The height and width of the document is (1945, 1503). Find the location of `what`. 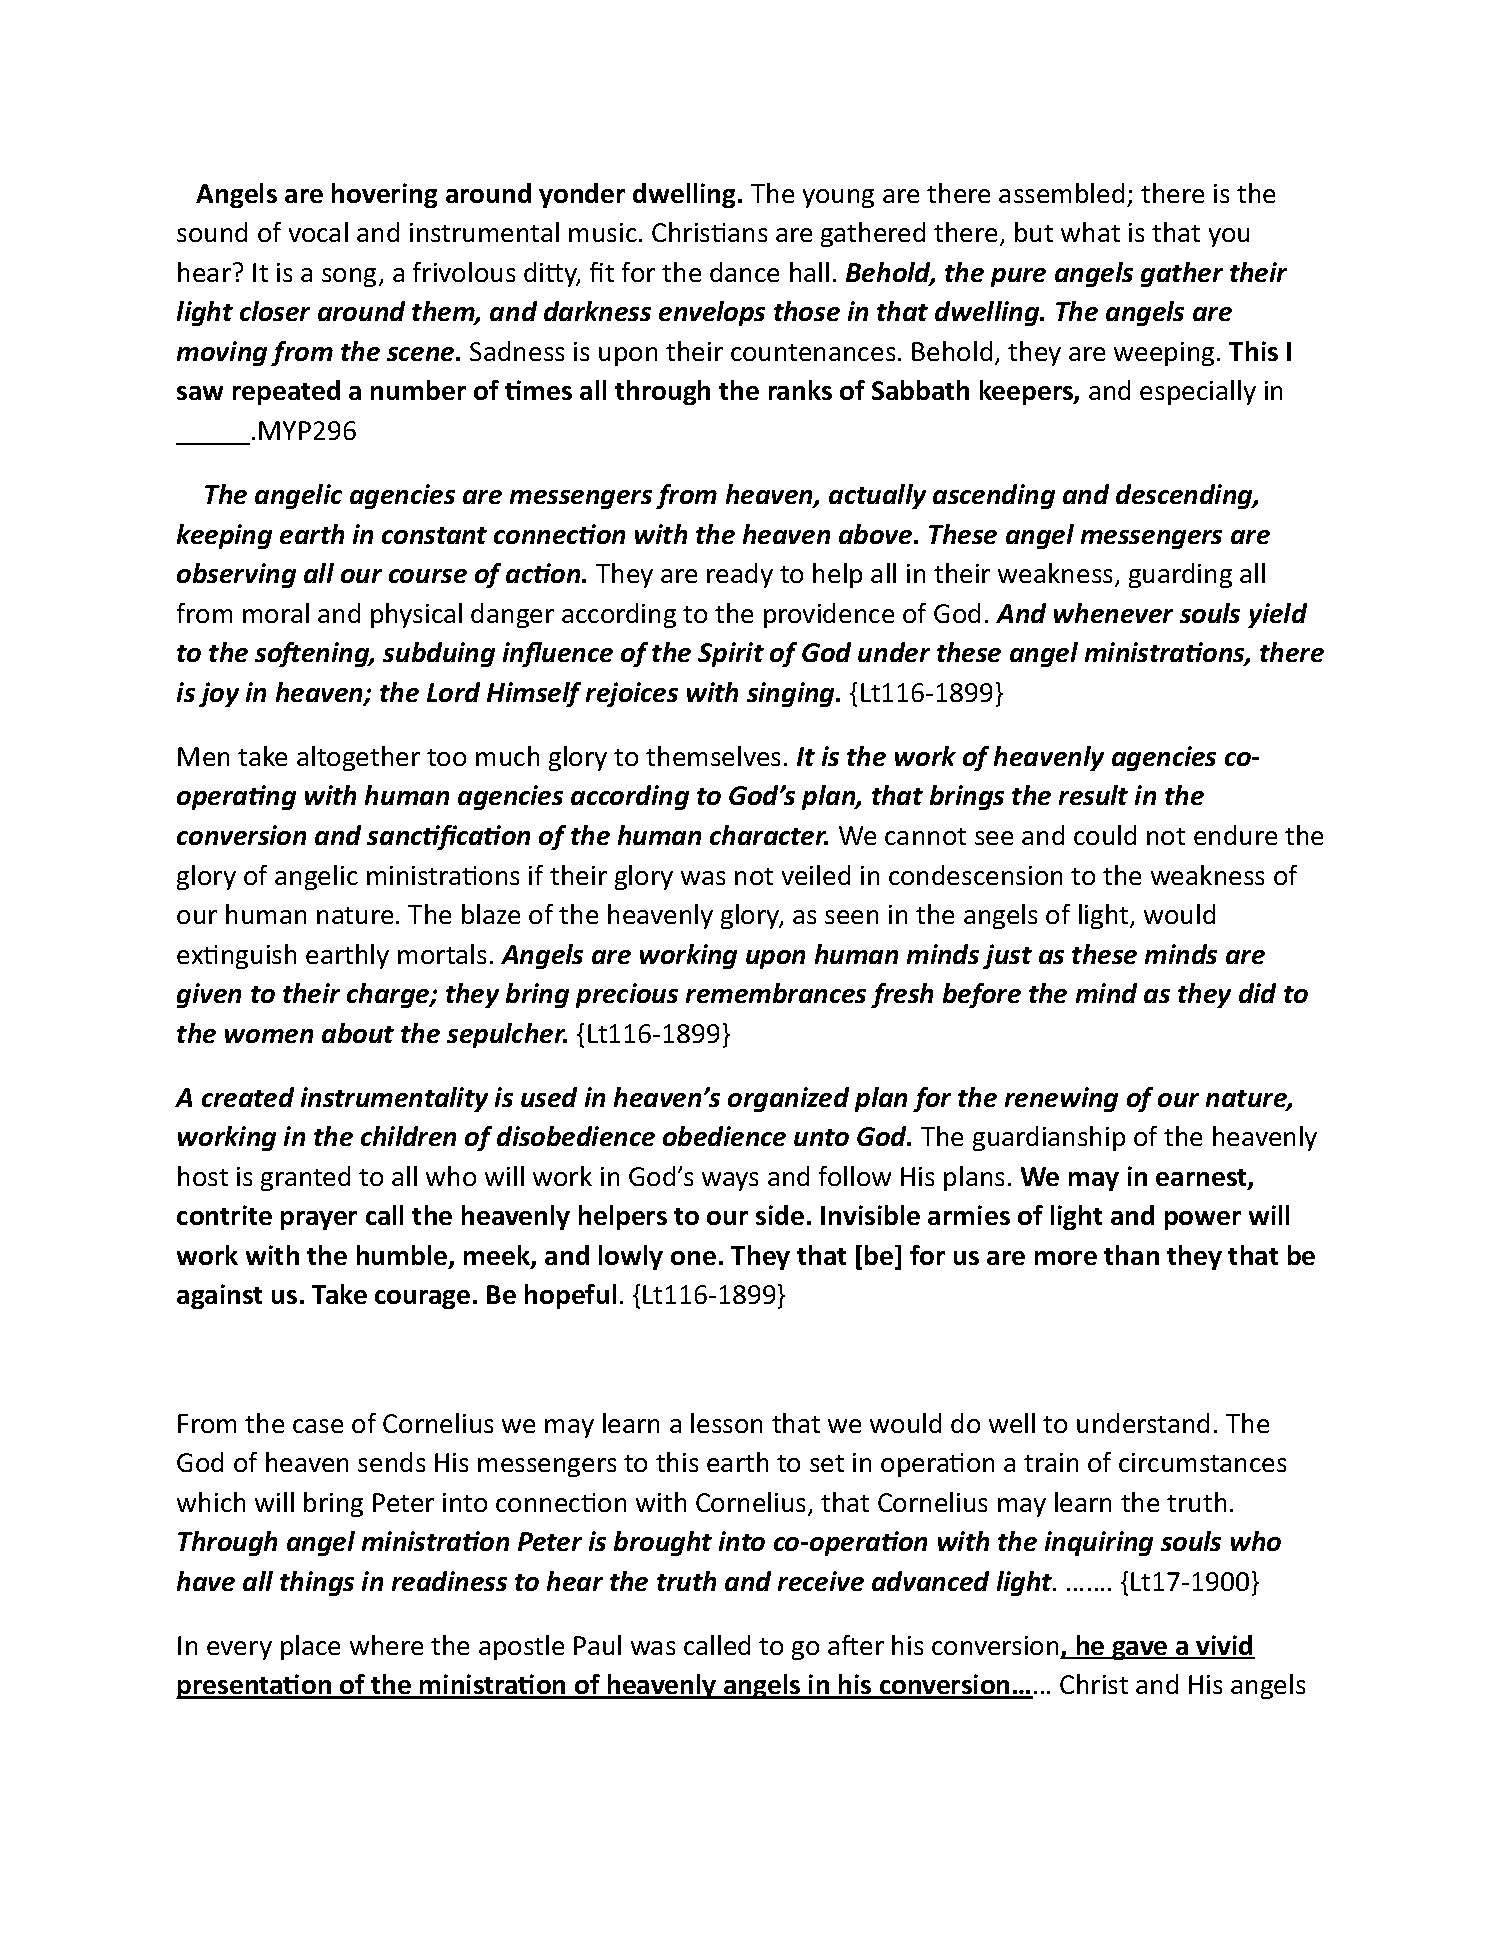

what is located at coordinates (1090, 232).
